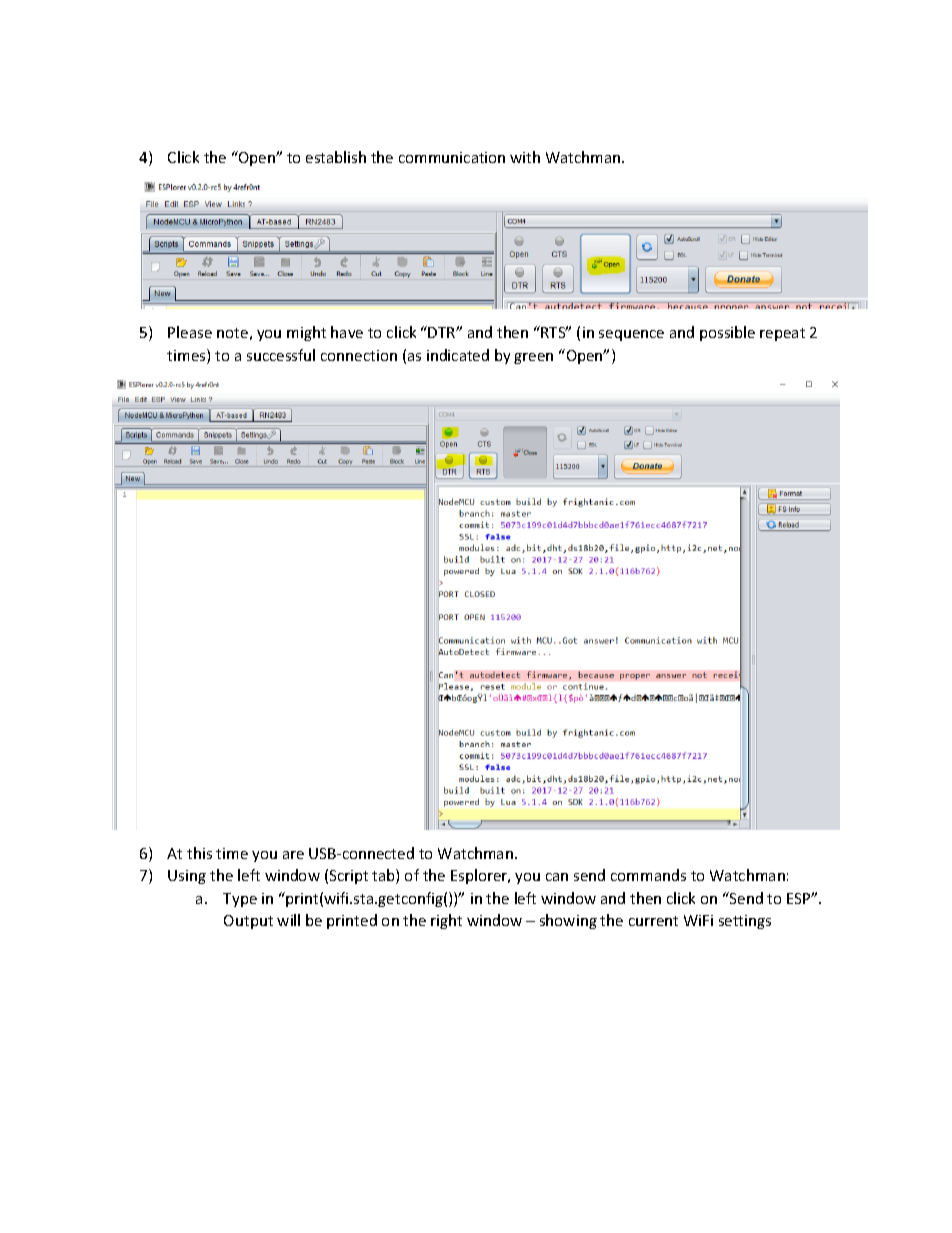 The image size is (952, 1233). What do you see at coordinates (452, 157) in the page?
I see `communication` at bounding box center [452, 157].
